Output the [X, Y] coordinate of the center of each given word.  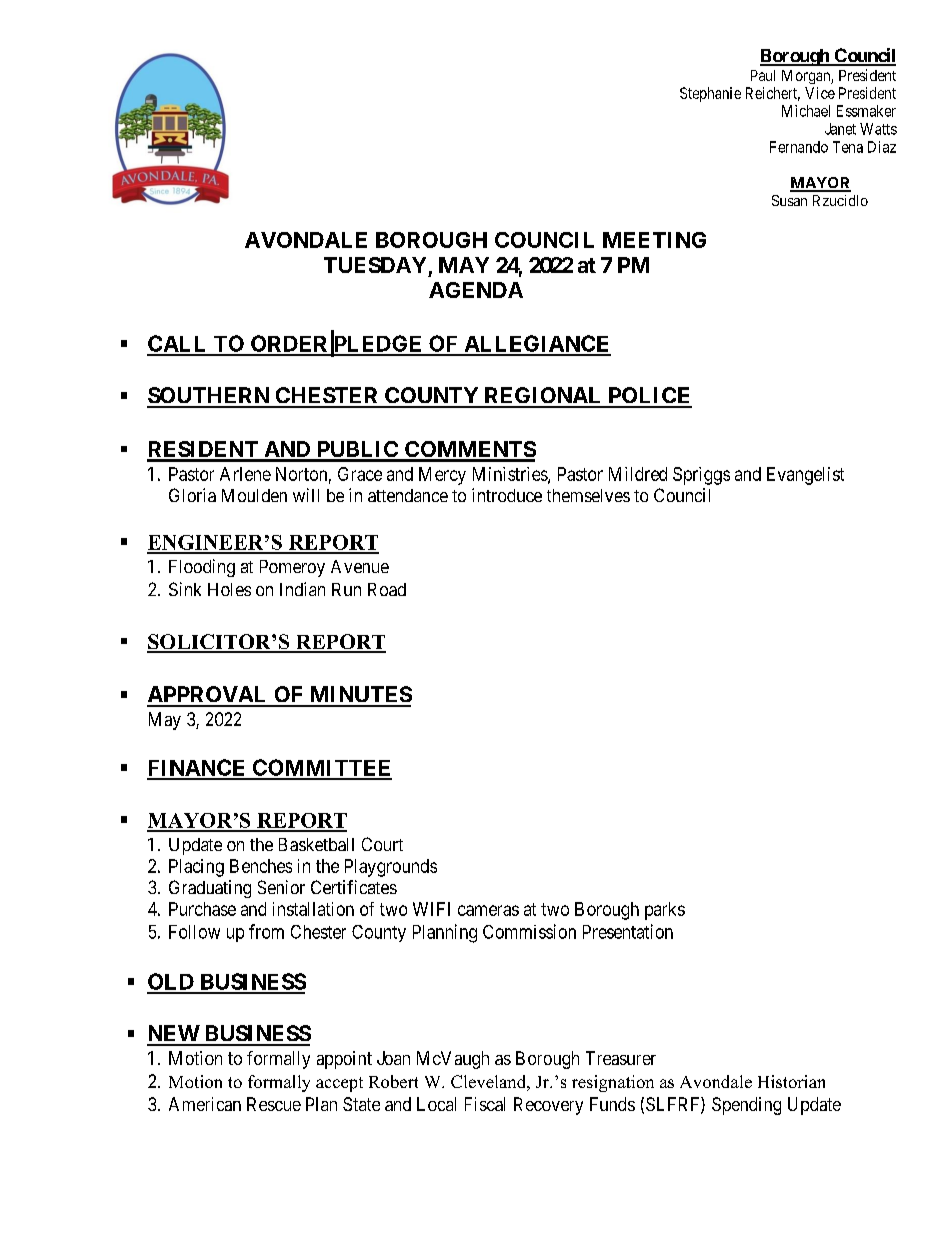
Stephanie [710, 94]
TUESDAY [375, 265]
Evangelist [805, 476]
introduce [507, 495]
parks [665, 911]
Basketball [316, 844]
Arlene [245, 474]
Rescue [274, 1104]
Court [382, 844]
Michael [806, 111]
